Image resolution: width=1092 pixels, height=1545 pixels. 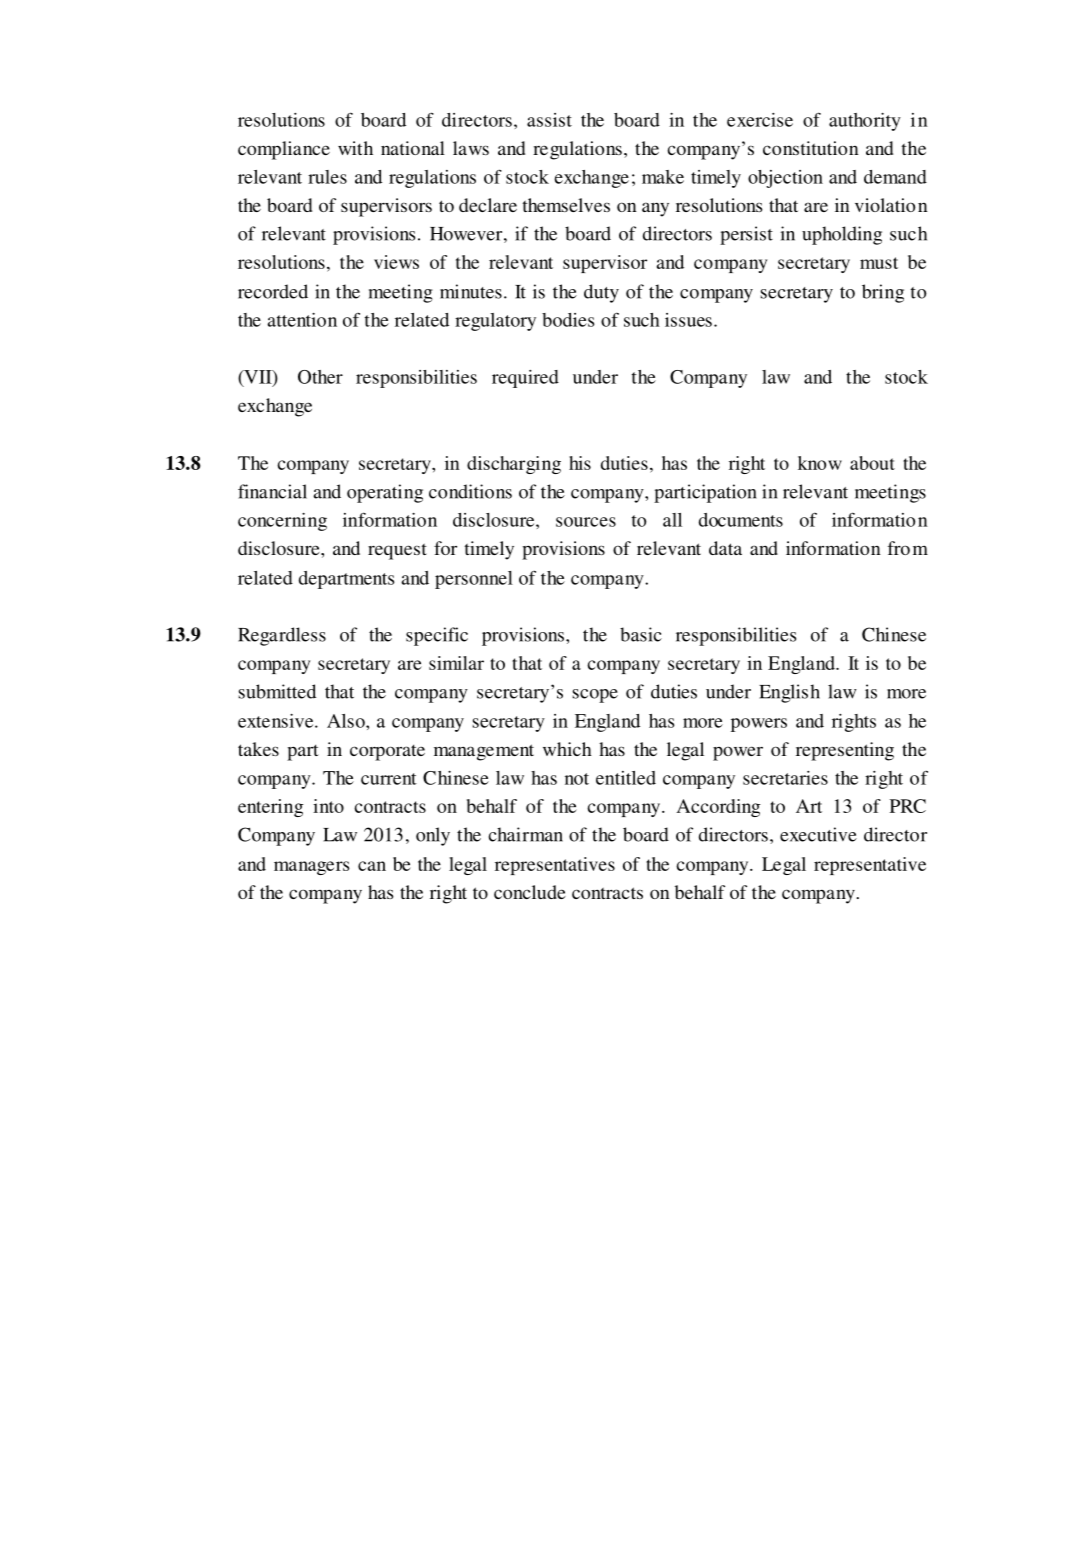 What do you see at coordinates (811, 148) in the screenshot?
I see `constitution` at bounding box center [811, 148].
